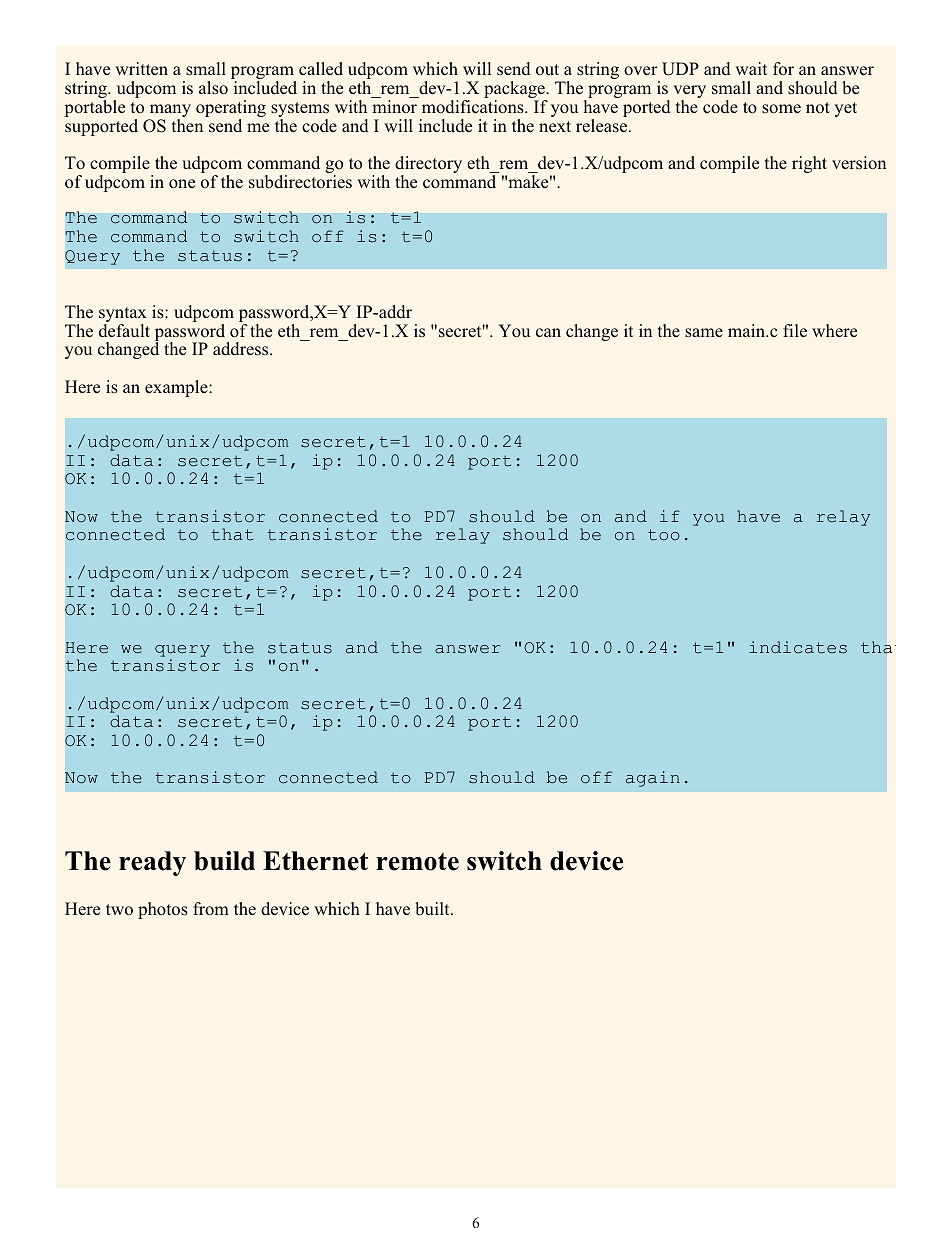  Describe the element at coordinates (798, 647) in the page. I see `indicates` at that location.
